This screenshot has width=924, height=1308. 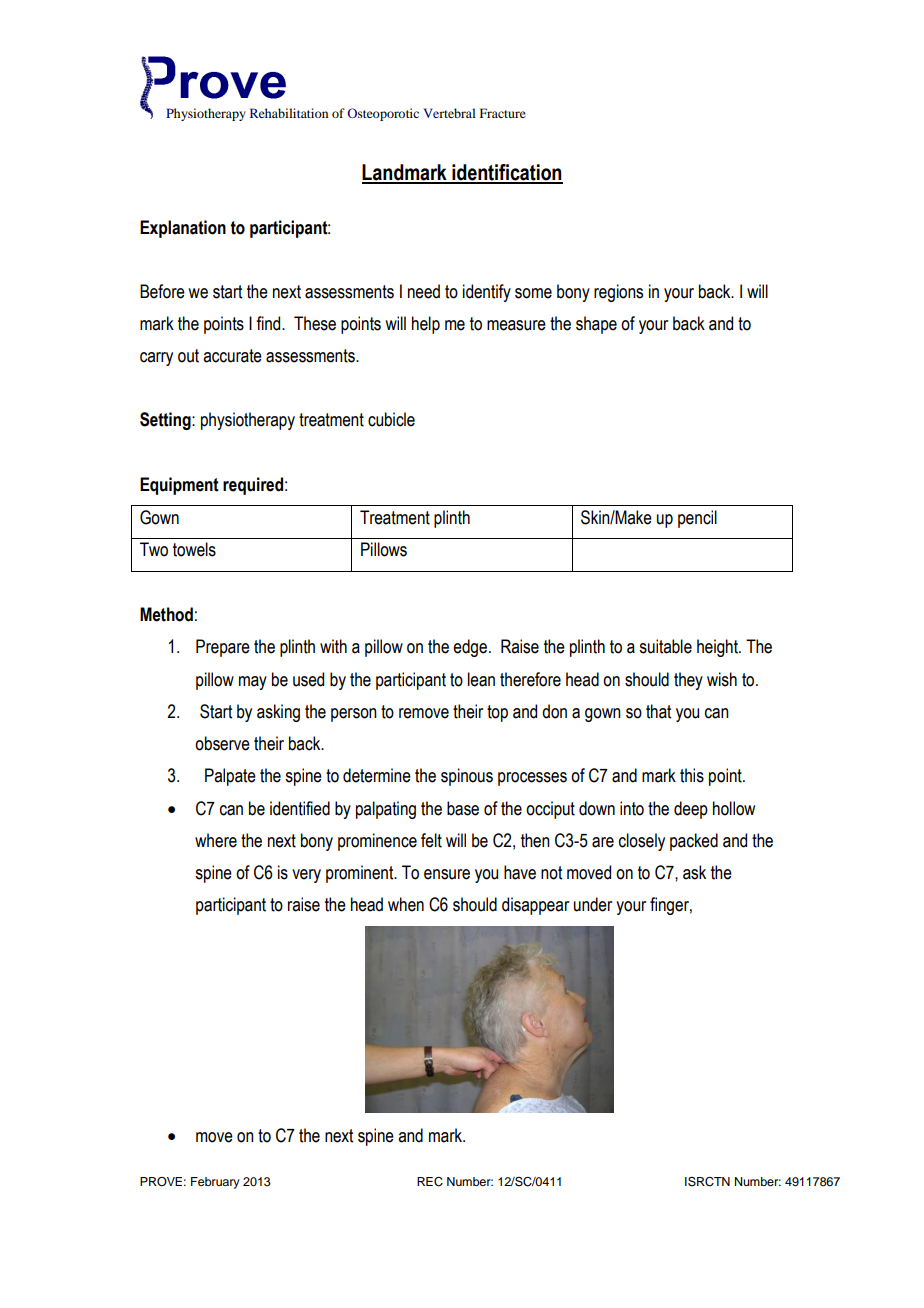 I want to click on Equipment, so click(x=179, y=486).
